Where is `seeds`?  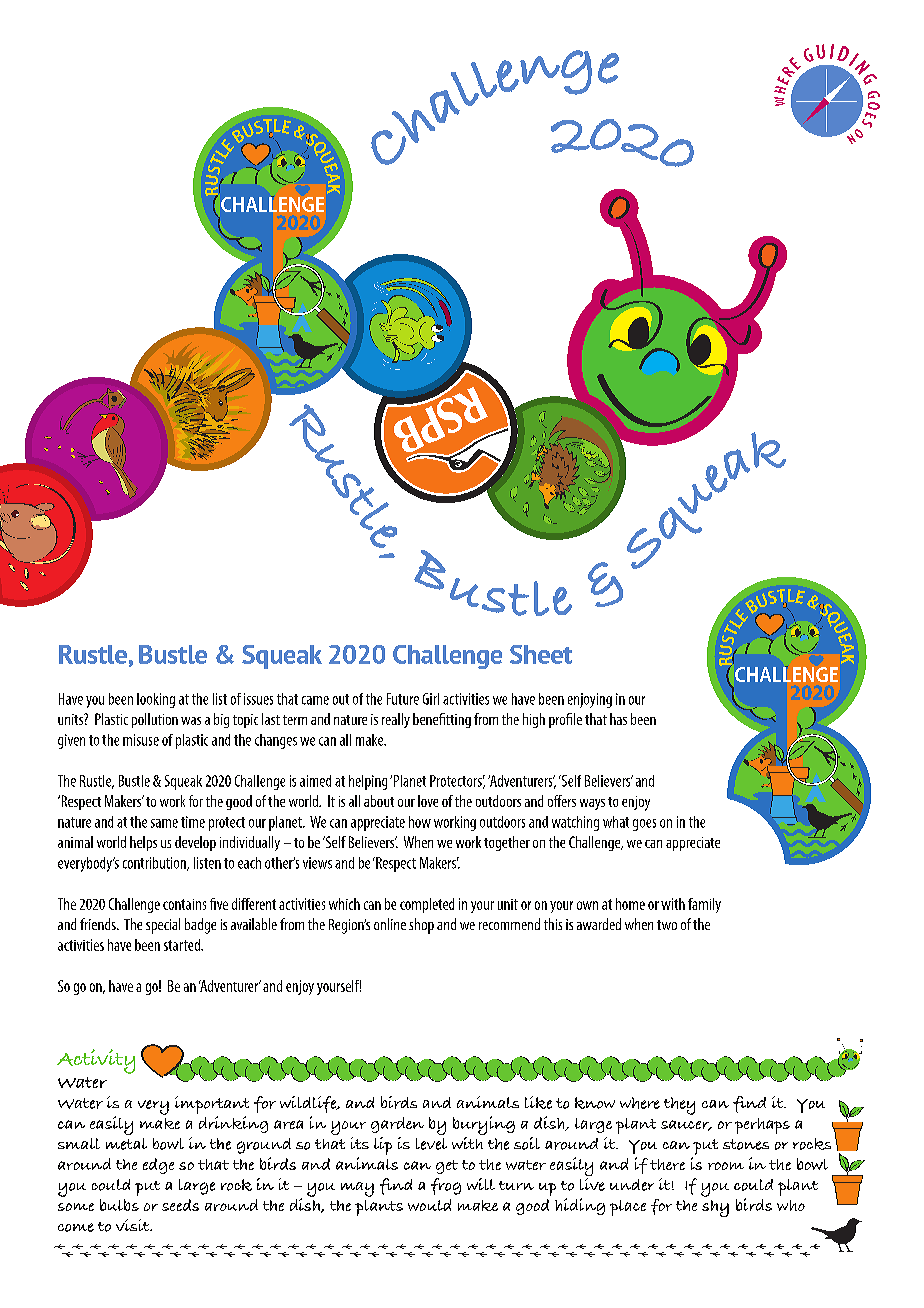
seeds is located at coordinates (180, 1205).
